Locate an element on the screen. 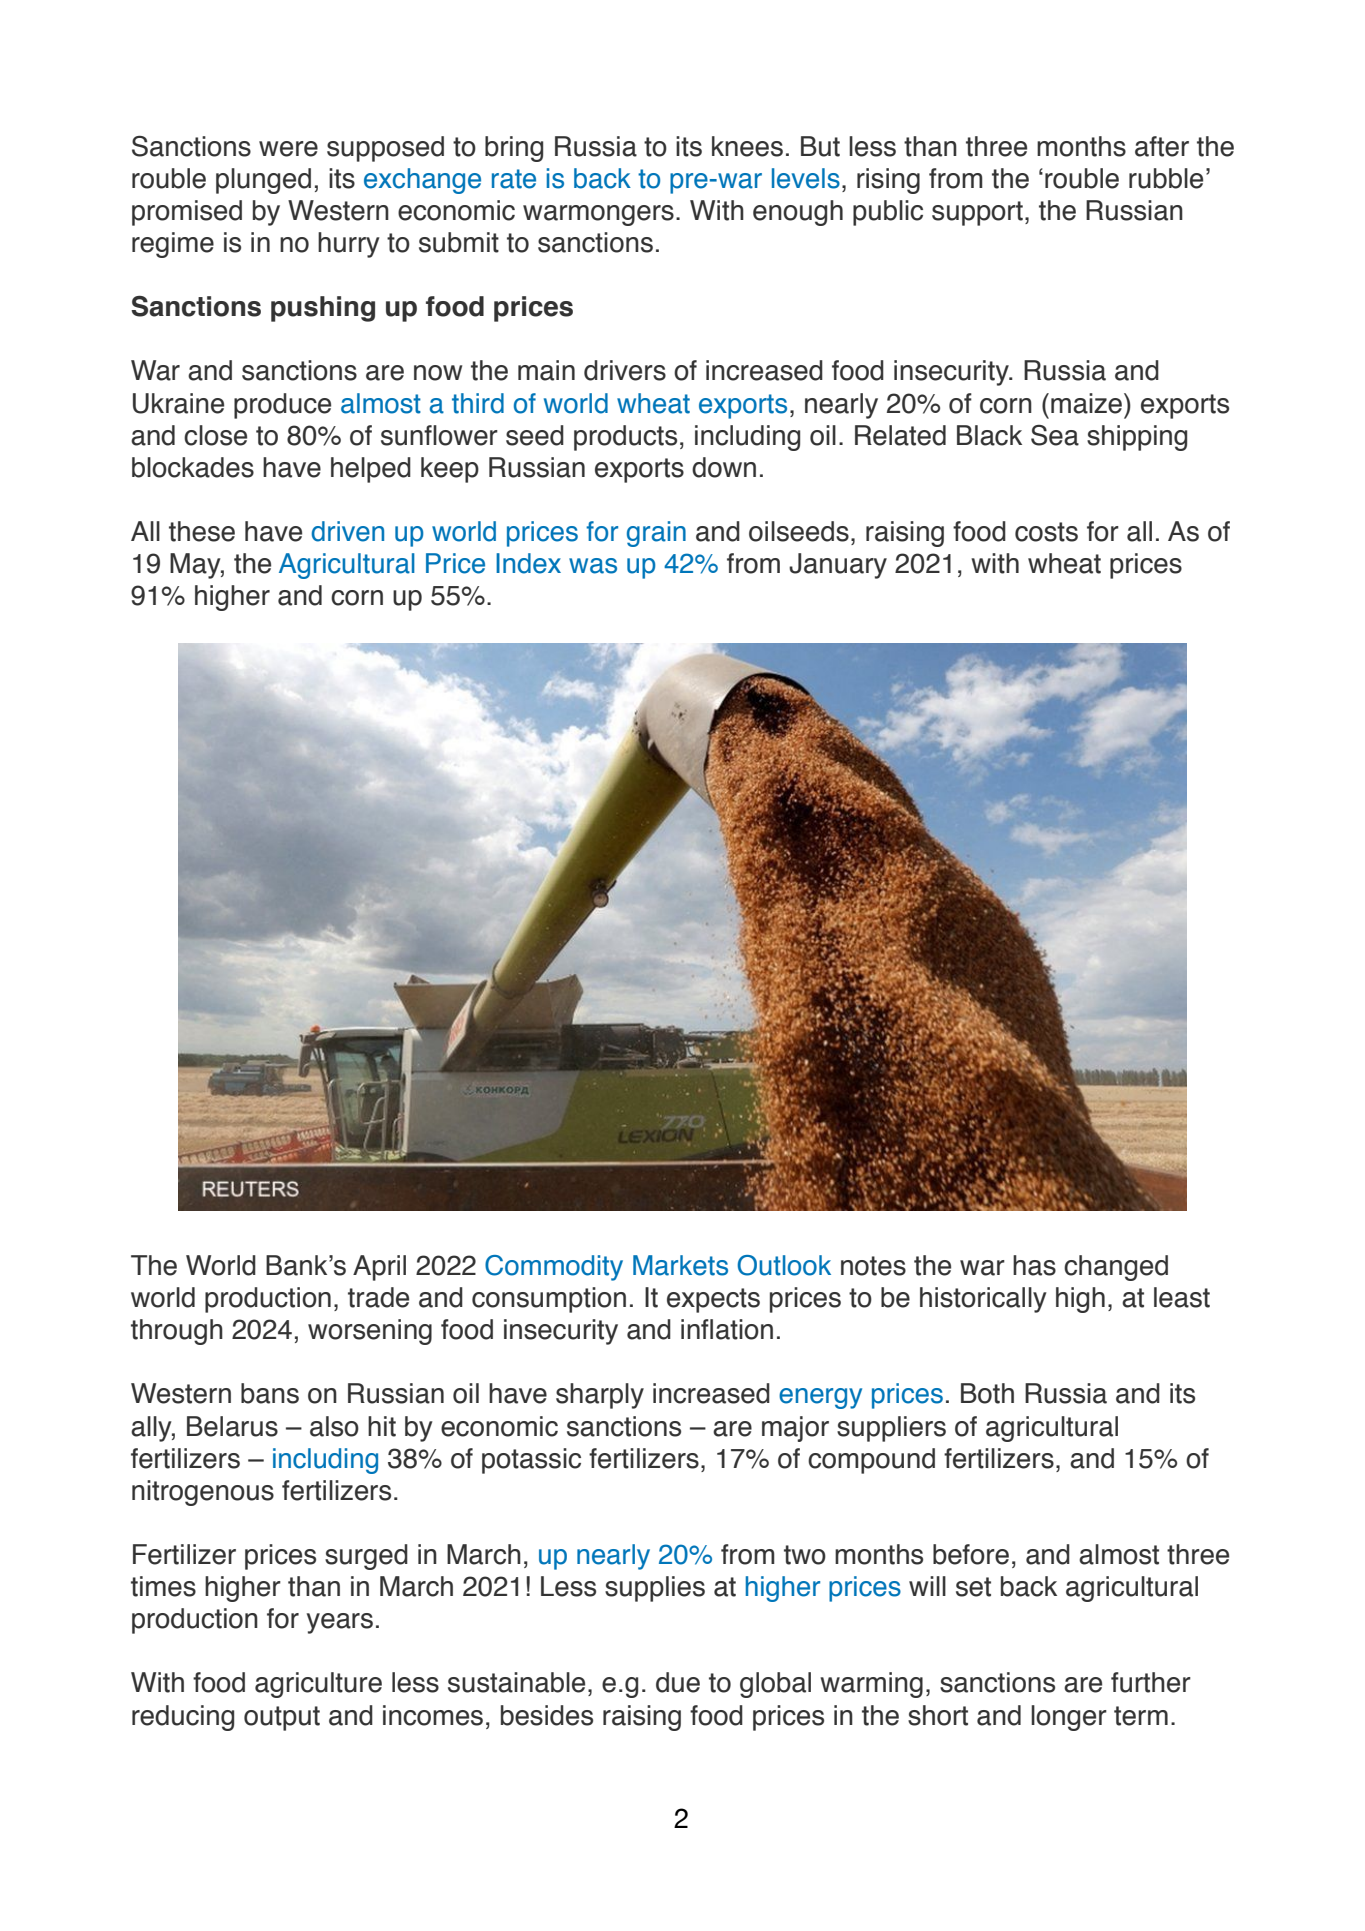 Image resolution: width=1365 pixels, height=1931 pixels. due is located at coordinates (678, 1682).
